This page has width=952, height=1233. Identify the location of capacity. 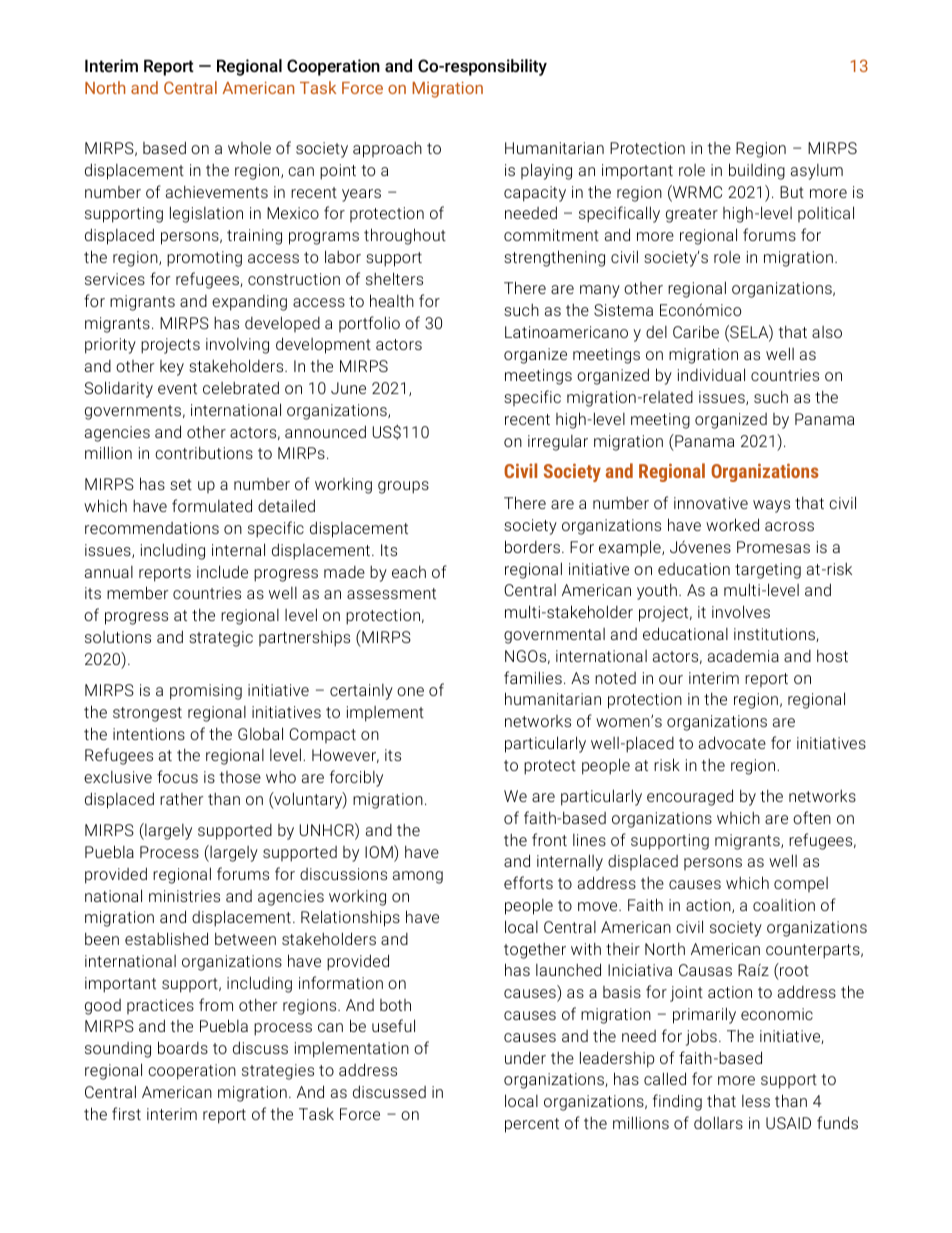
(535, 194).
